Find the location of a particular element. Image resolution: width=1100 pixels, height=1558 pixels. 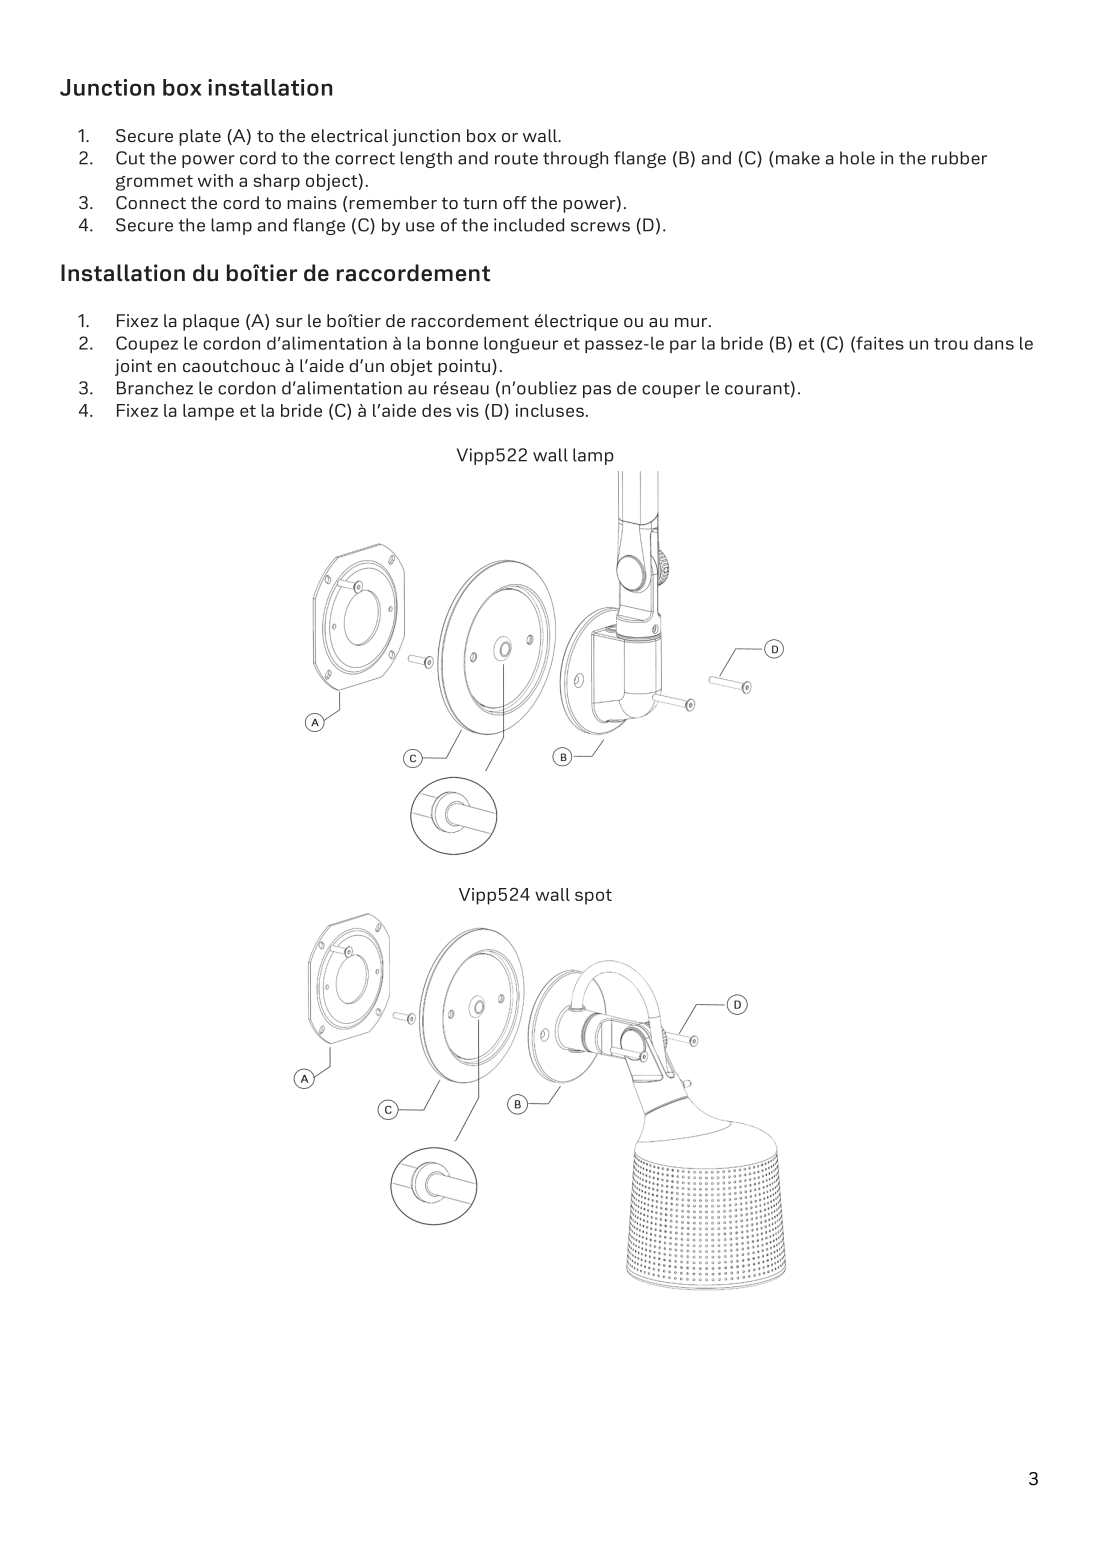

trou is located at coordinates (951, 344).
